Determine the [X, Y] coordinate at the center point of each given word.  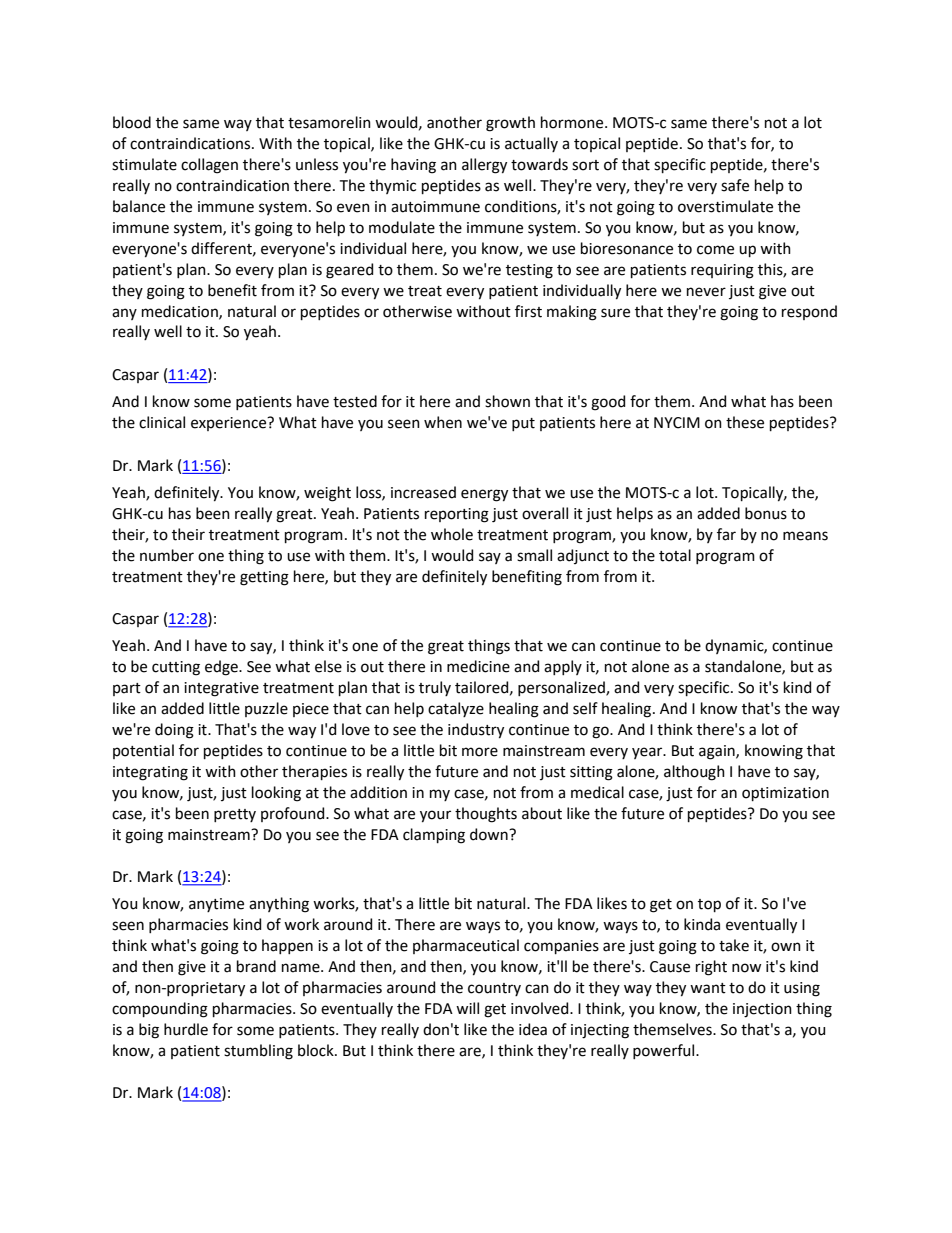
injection [762, 1010]
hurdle [186, 1029]
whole [452, 534]
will [467, 1008]
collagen [209, 166]
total [675, 555]
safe [735, 185]
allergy [484, 166]
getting [264, 578]
